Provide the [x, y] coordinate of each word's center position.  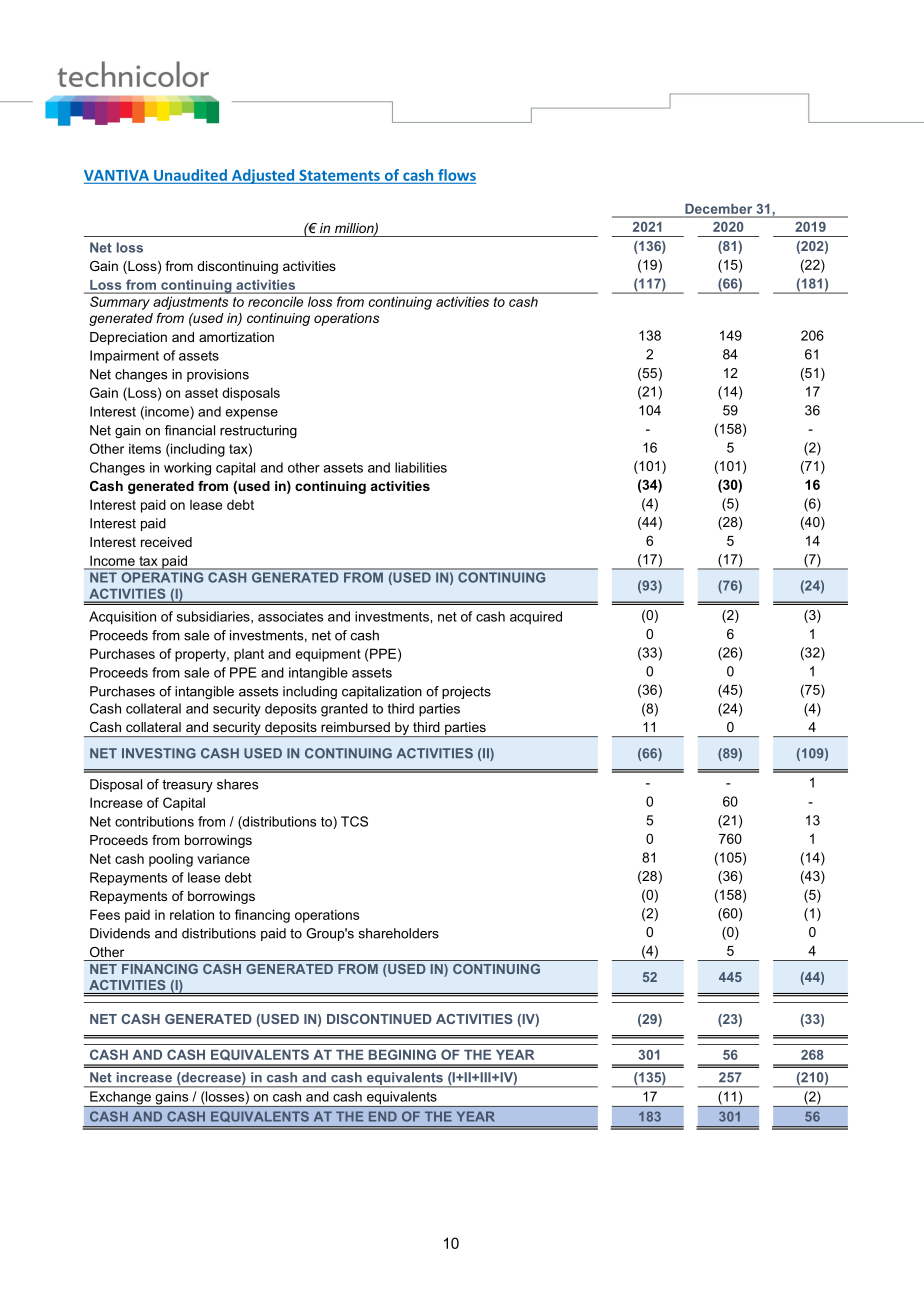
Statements [339, 175]
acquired [536, 618]
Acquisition [122, 618]
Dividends [120, 933]
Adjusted [263, 176]
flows [457, 175]
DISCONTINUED [379, 1019]
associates [290, 616]
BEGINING [402, 1054]
